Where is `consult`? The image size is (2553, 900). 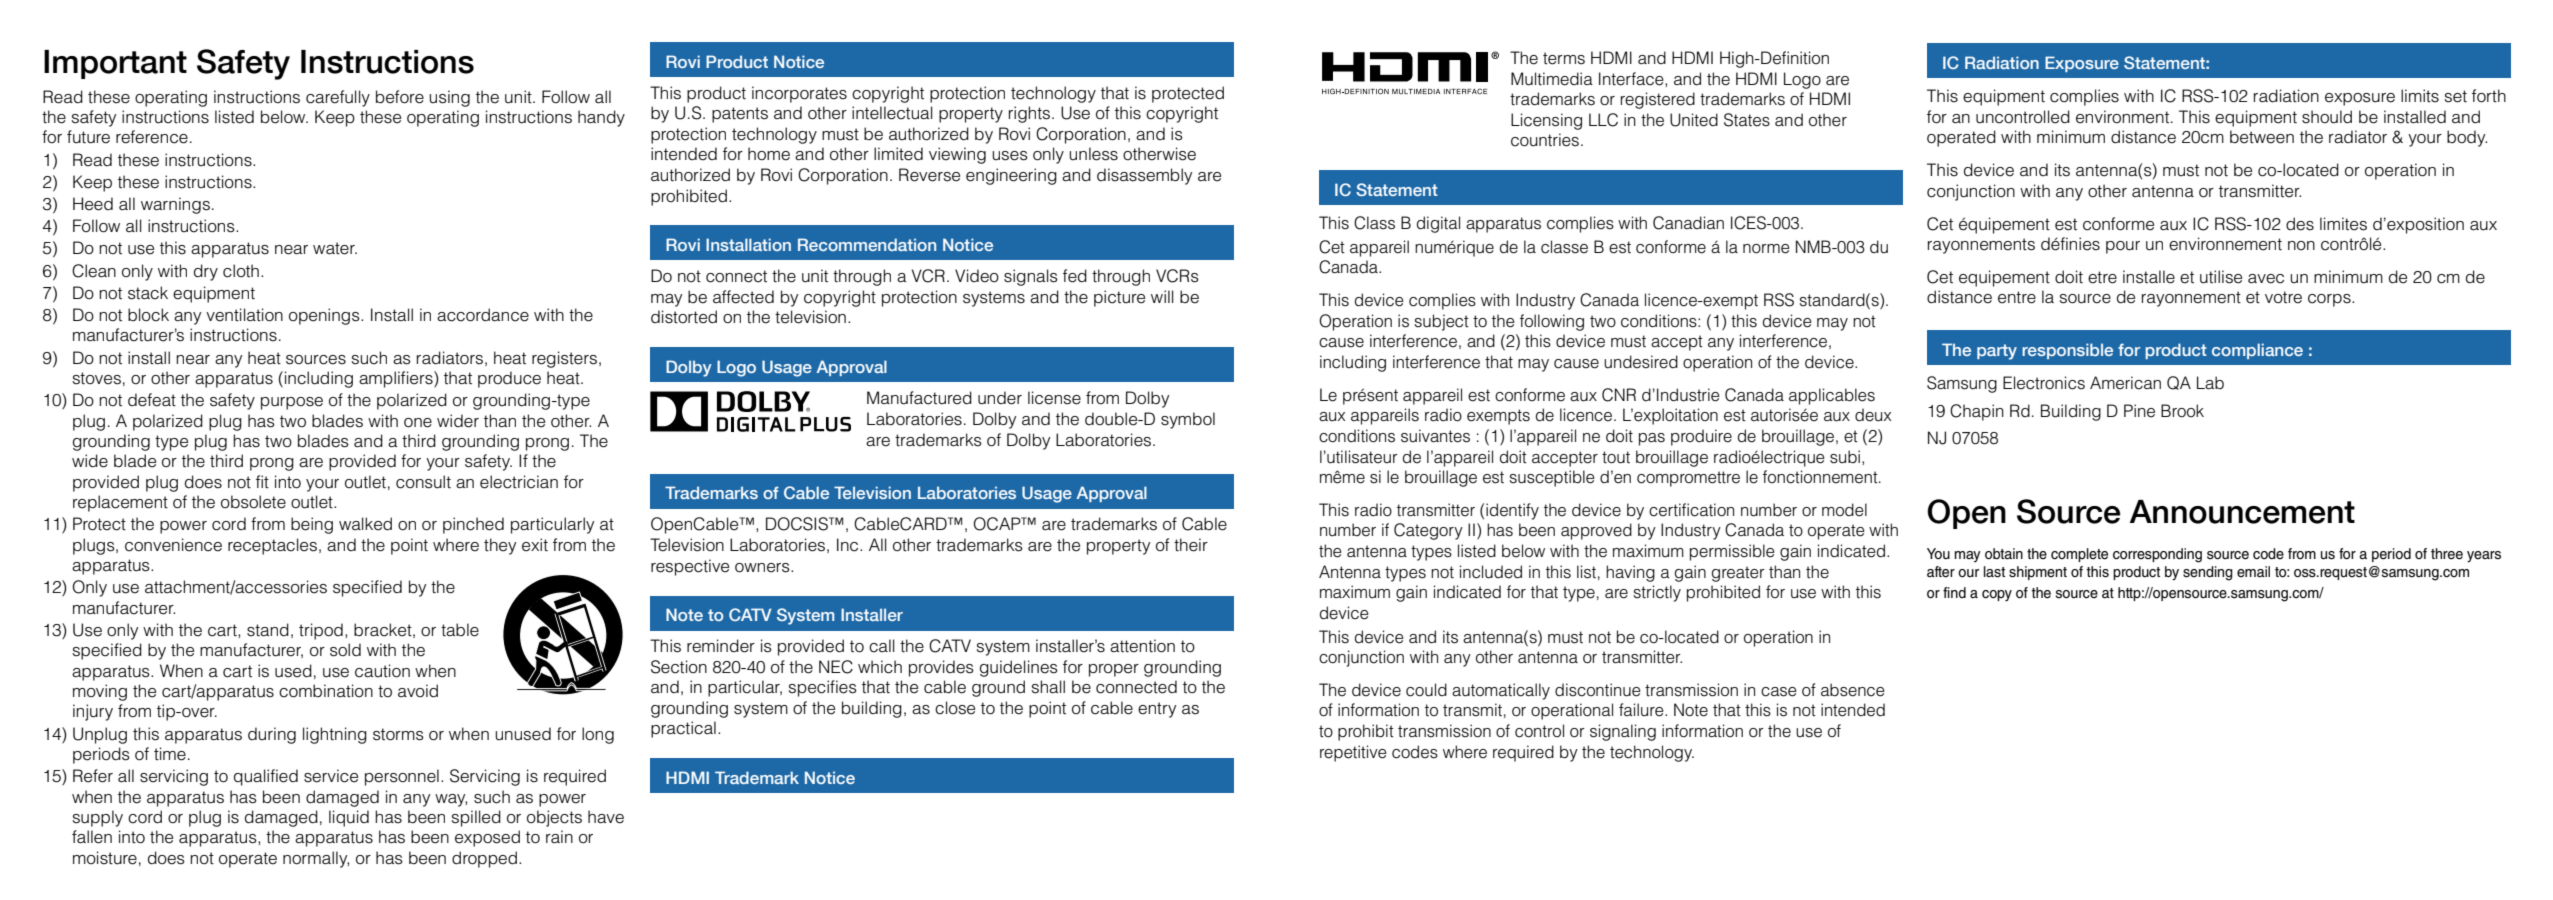 consult is located at coordinates (423, 482).
